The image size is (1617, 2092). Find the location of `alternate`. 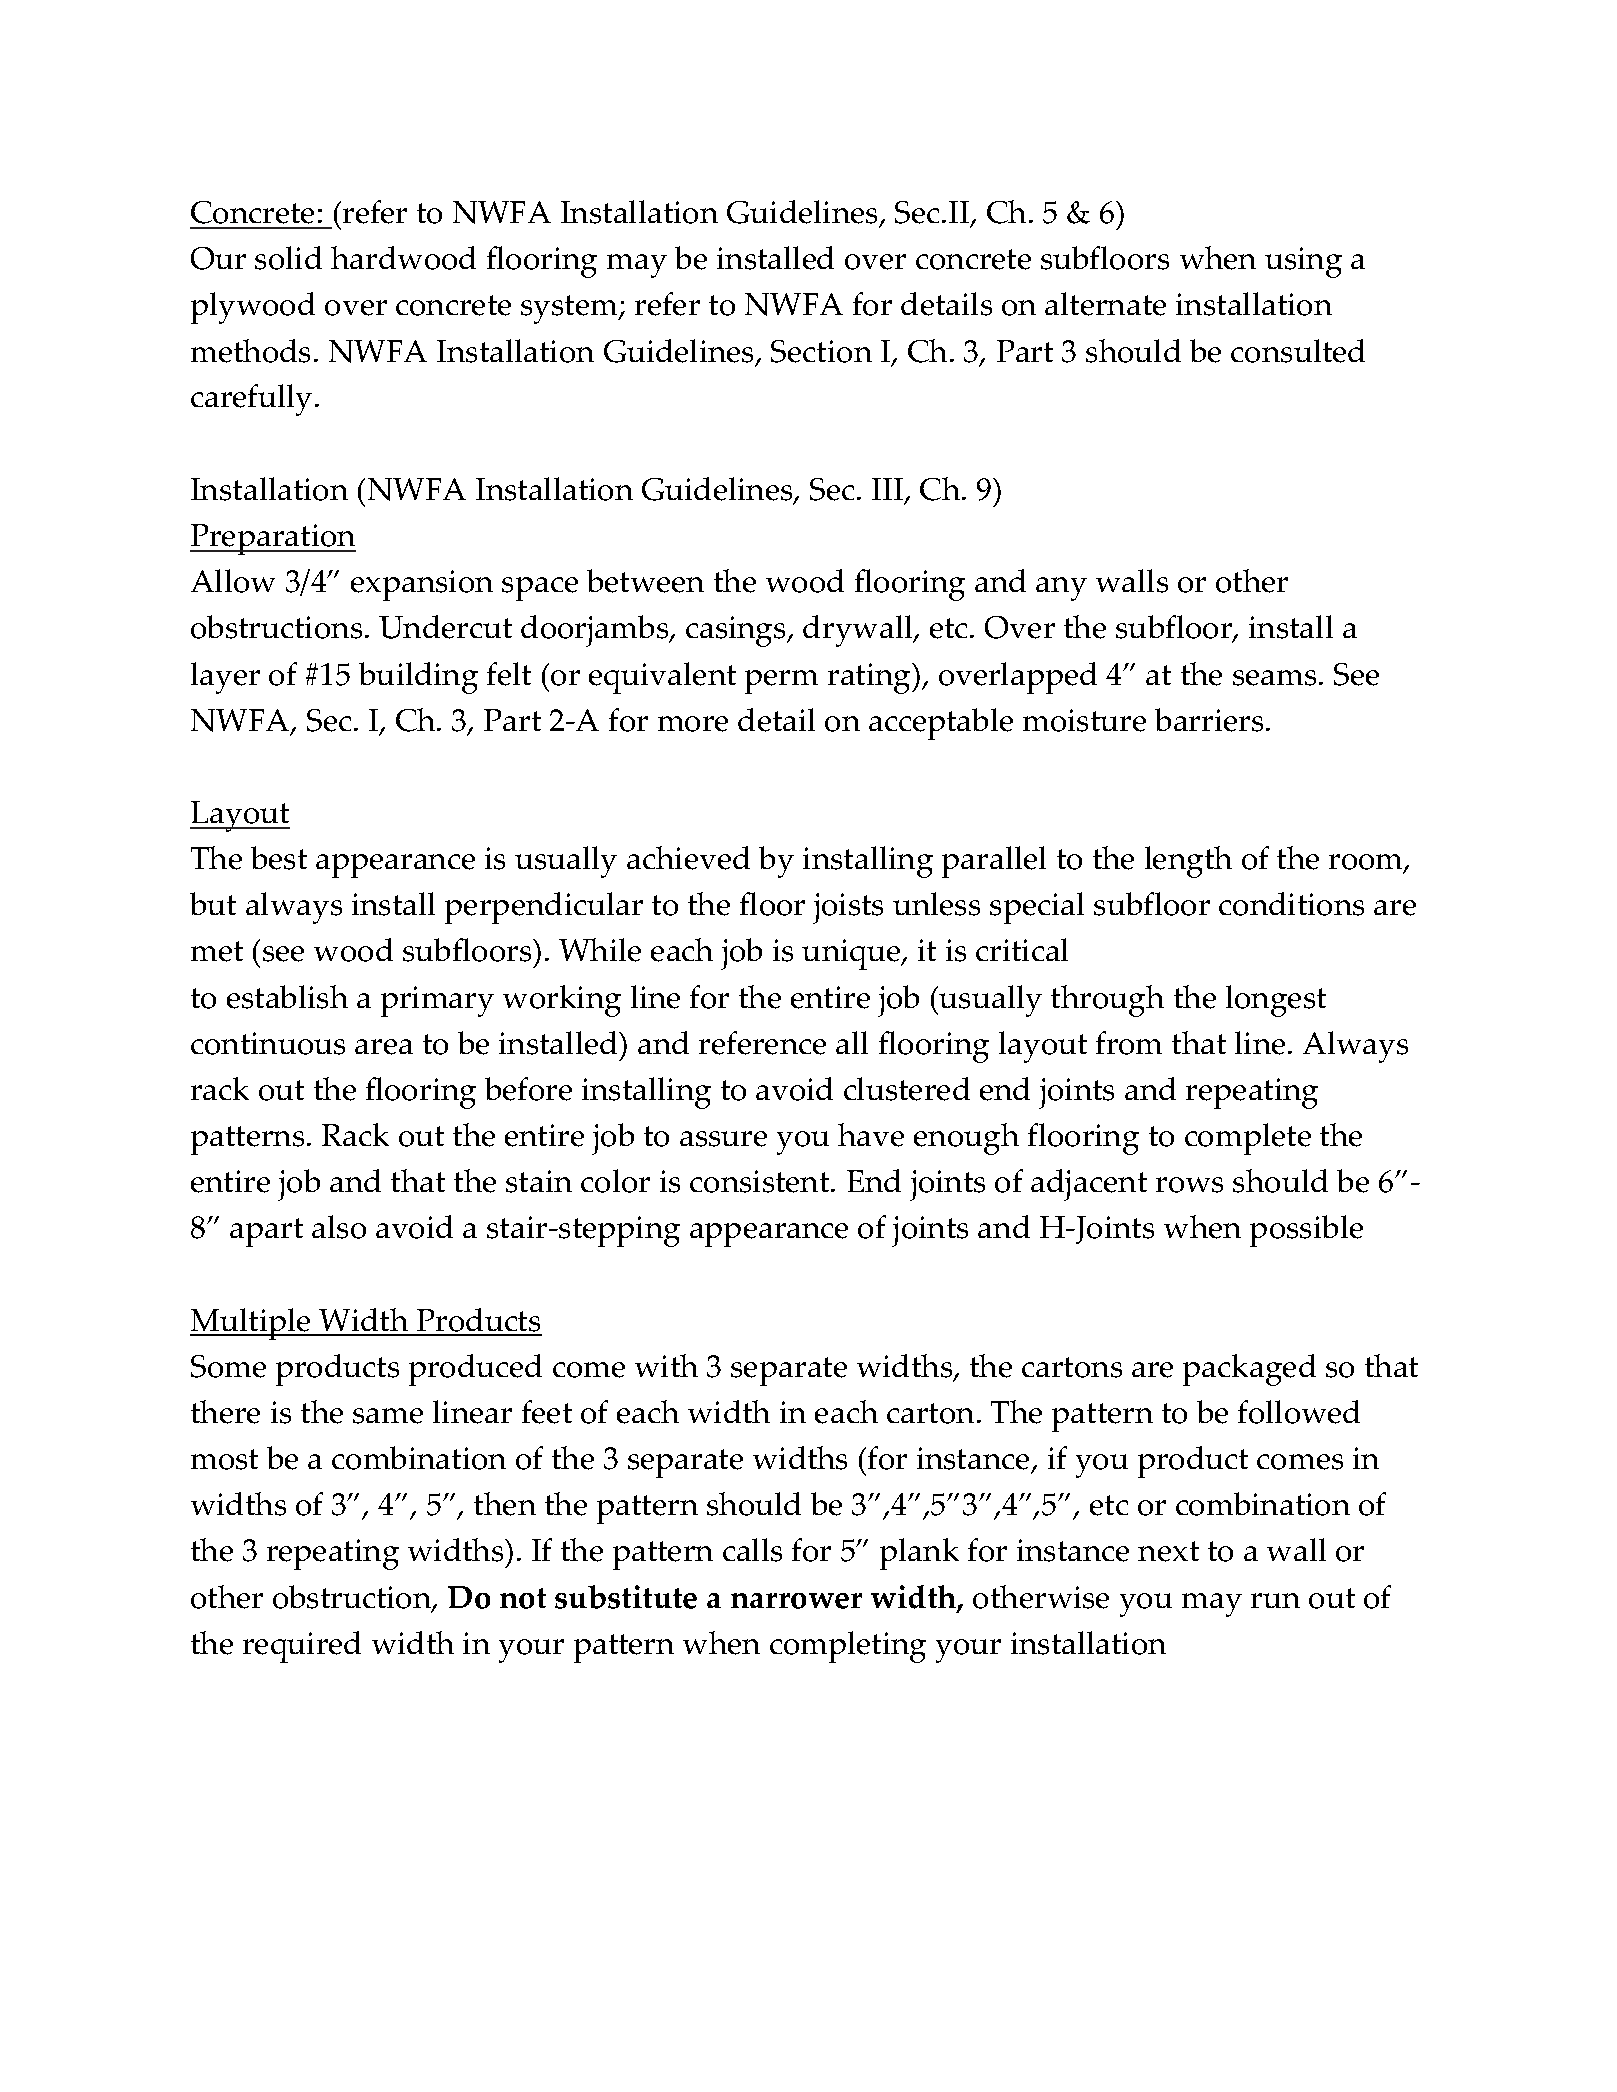

alternate is located at coordinates (1105, 304).
